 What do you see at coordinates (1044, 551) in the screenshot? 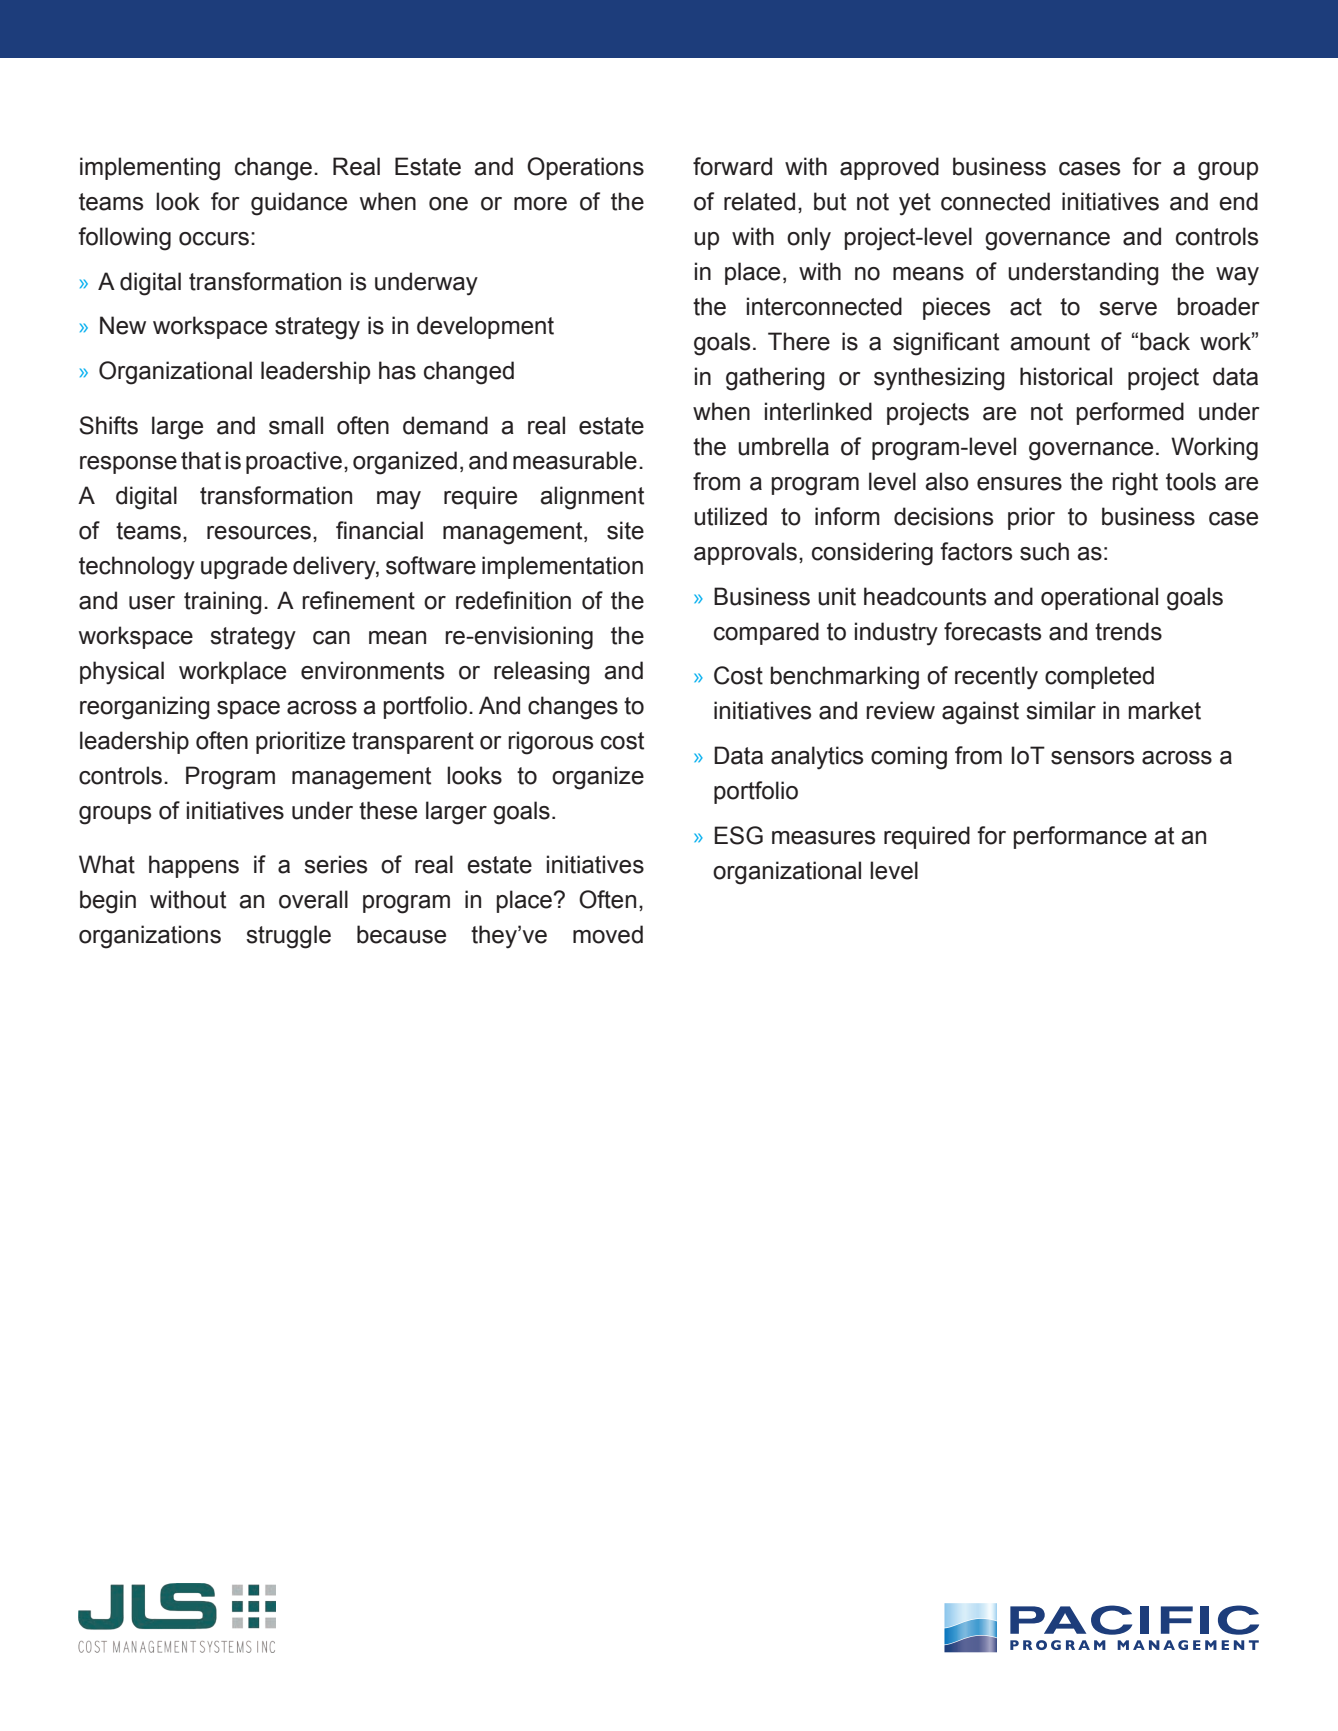
I see `such` at bounding box center [1044, 551].
